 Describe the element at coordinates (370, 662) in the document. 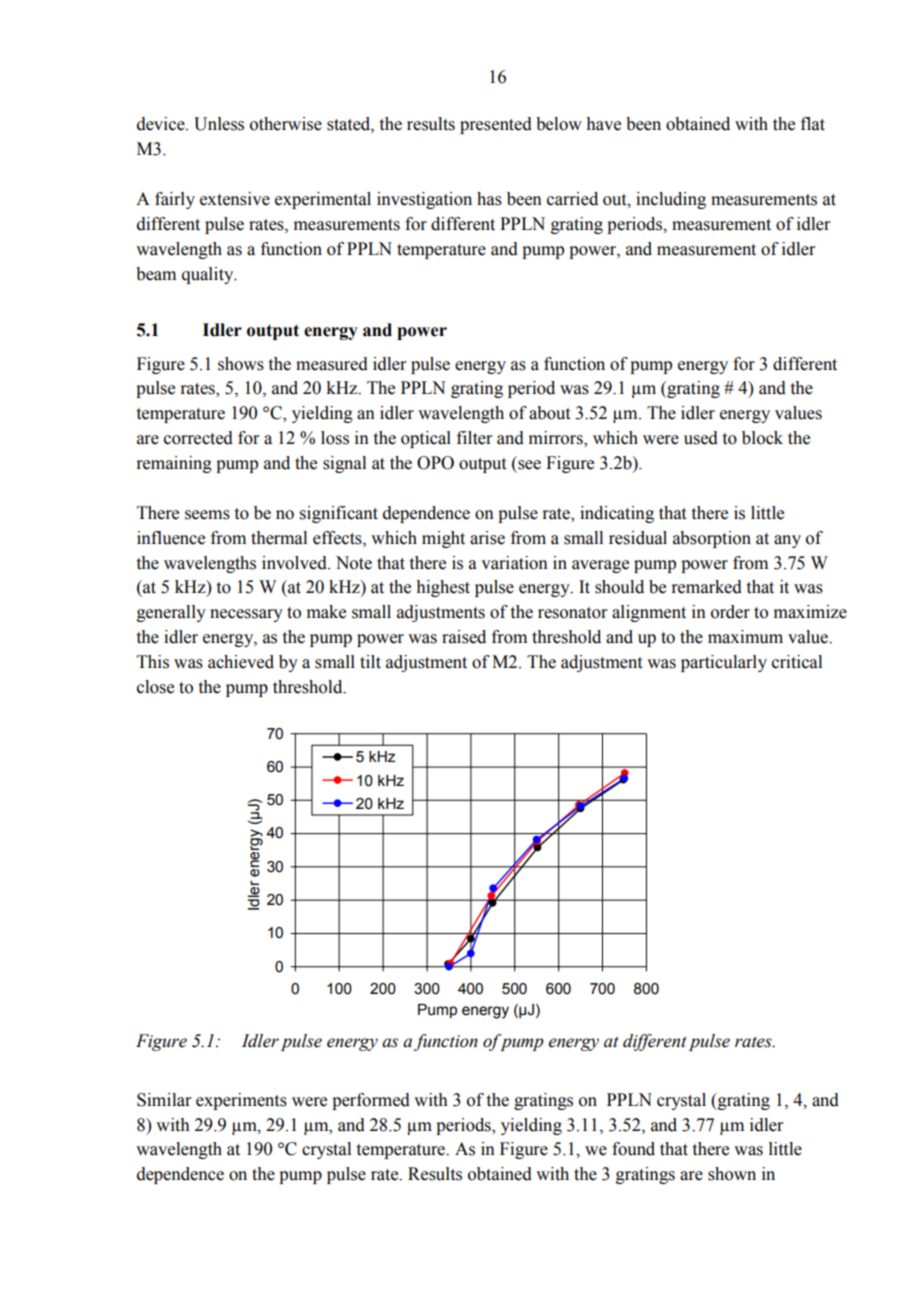

I see `tilt` at that location.
